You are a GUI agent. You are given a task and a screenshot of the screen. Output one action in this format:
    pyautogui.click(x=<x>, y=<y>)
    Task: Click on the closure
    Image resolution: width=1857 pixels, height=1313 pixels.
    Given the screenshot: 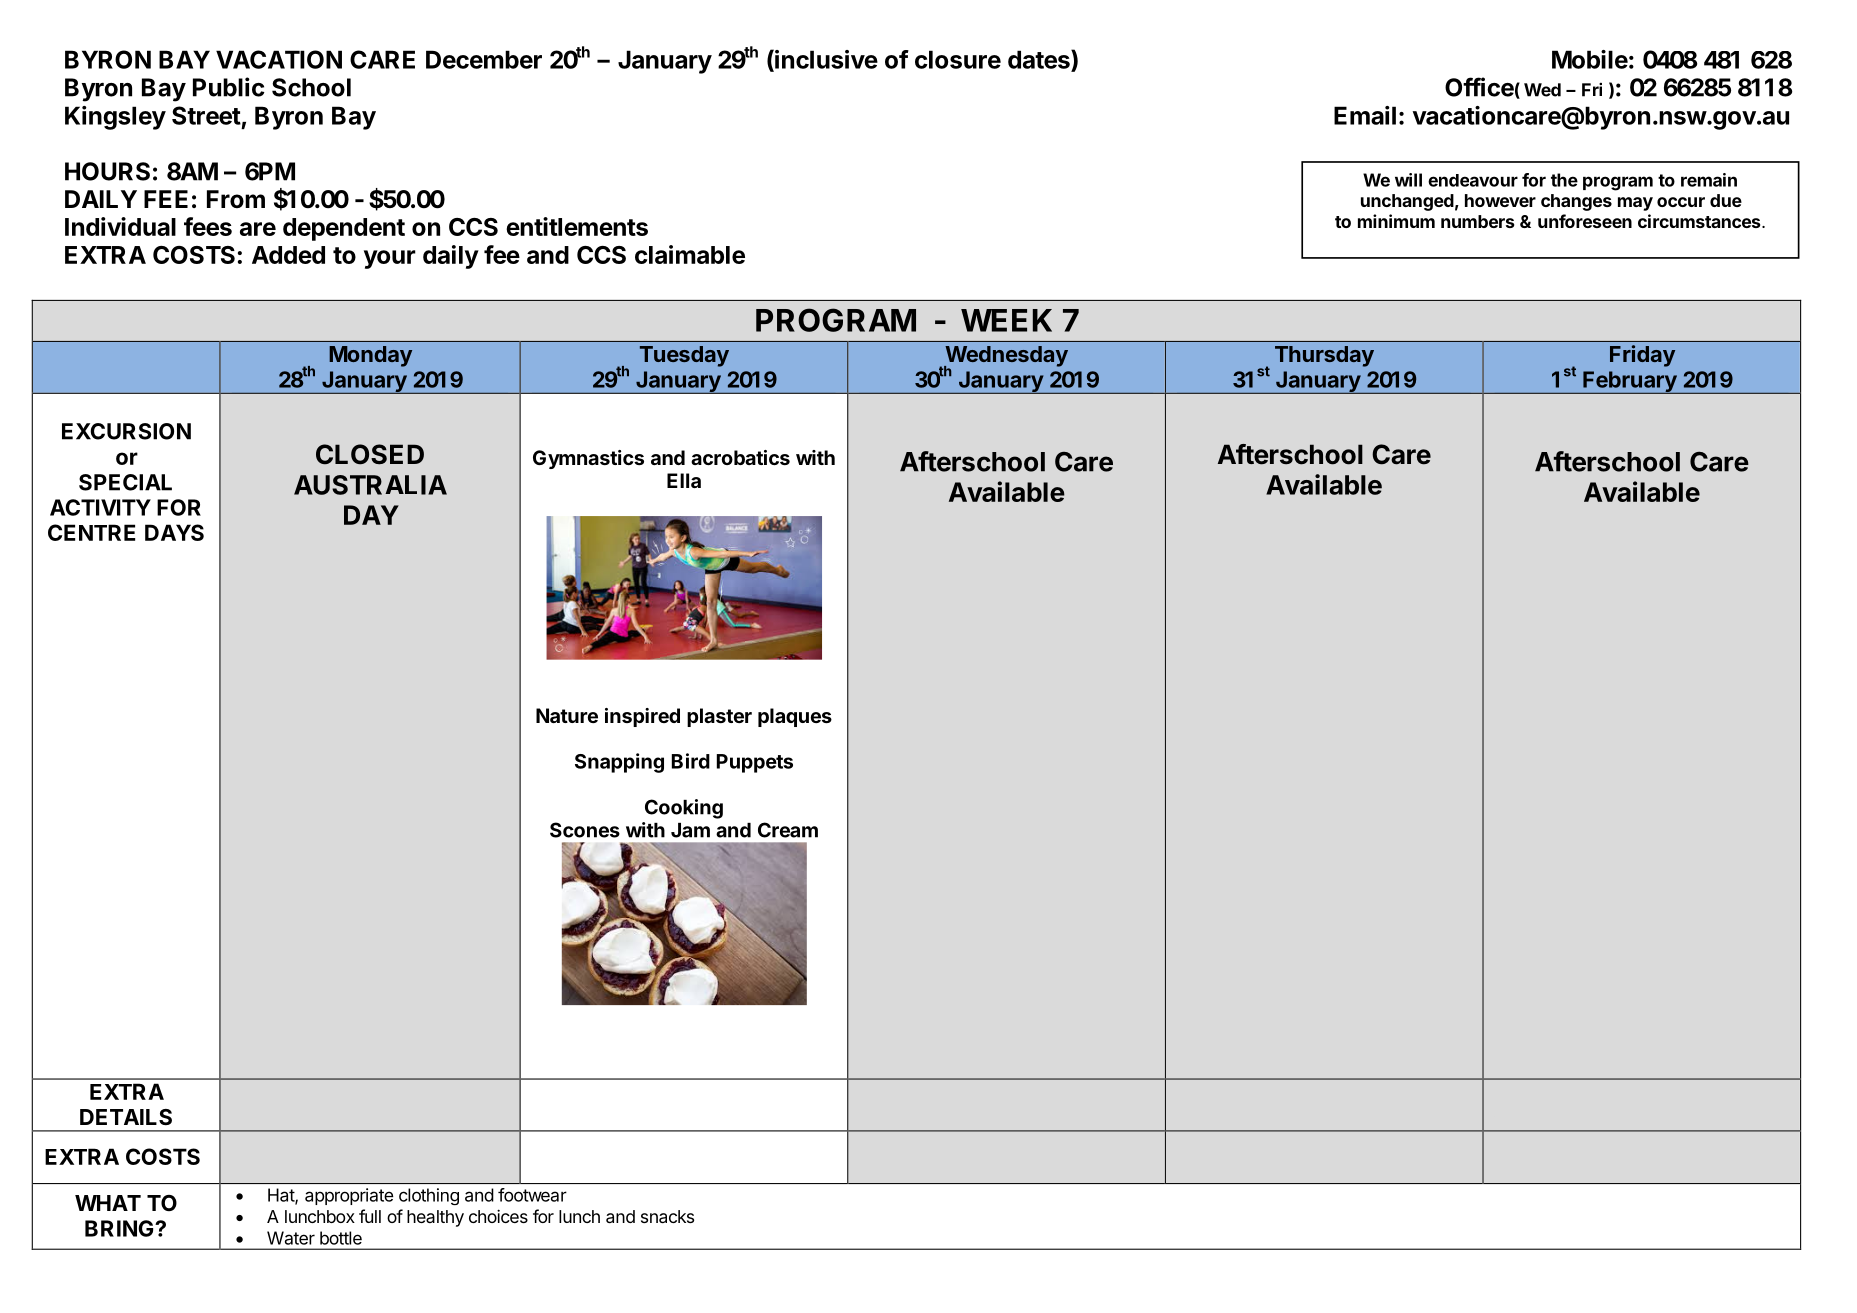 What is the action you would take?
    pyautogui.click(x=958, y=59)
